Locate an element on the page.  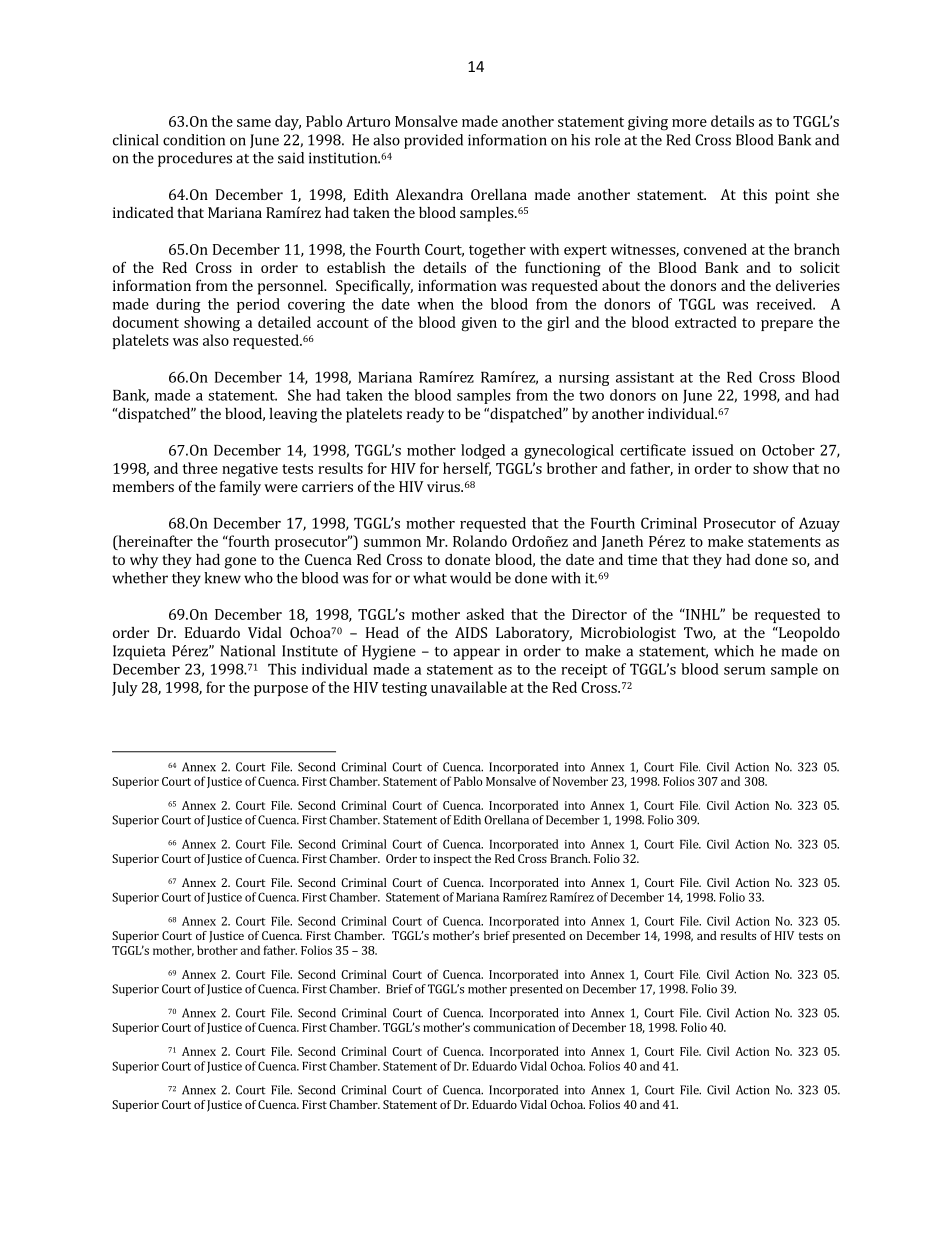
communication is located at coordinates (514, 1027).
